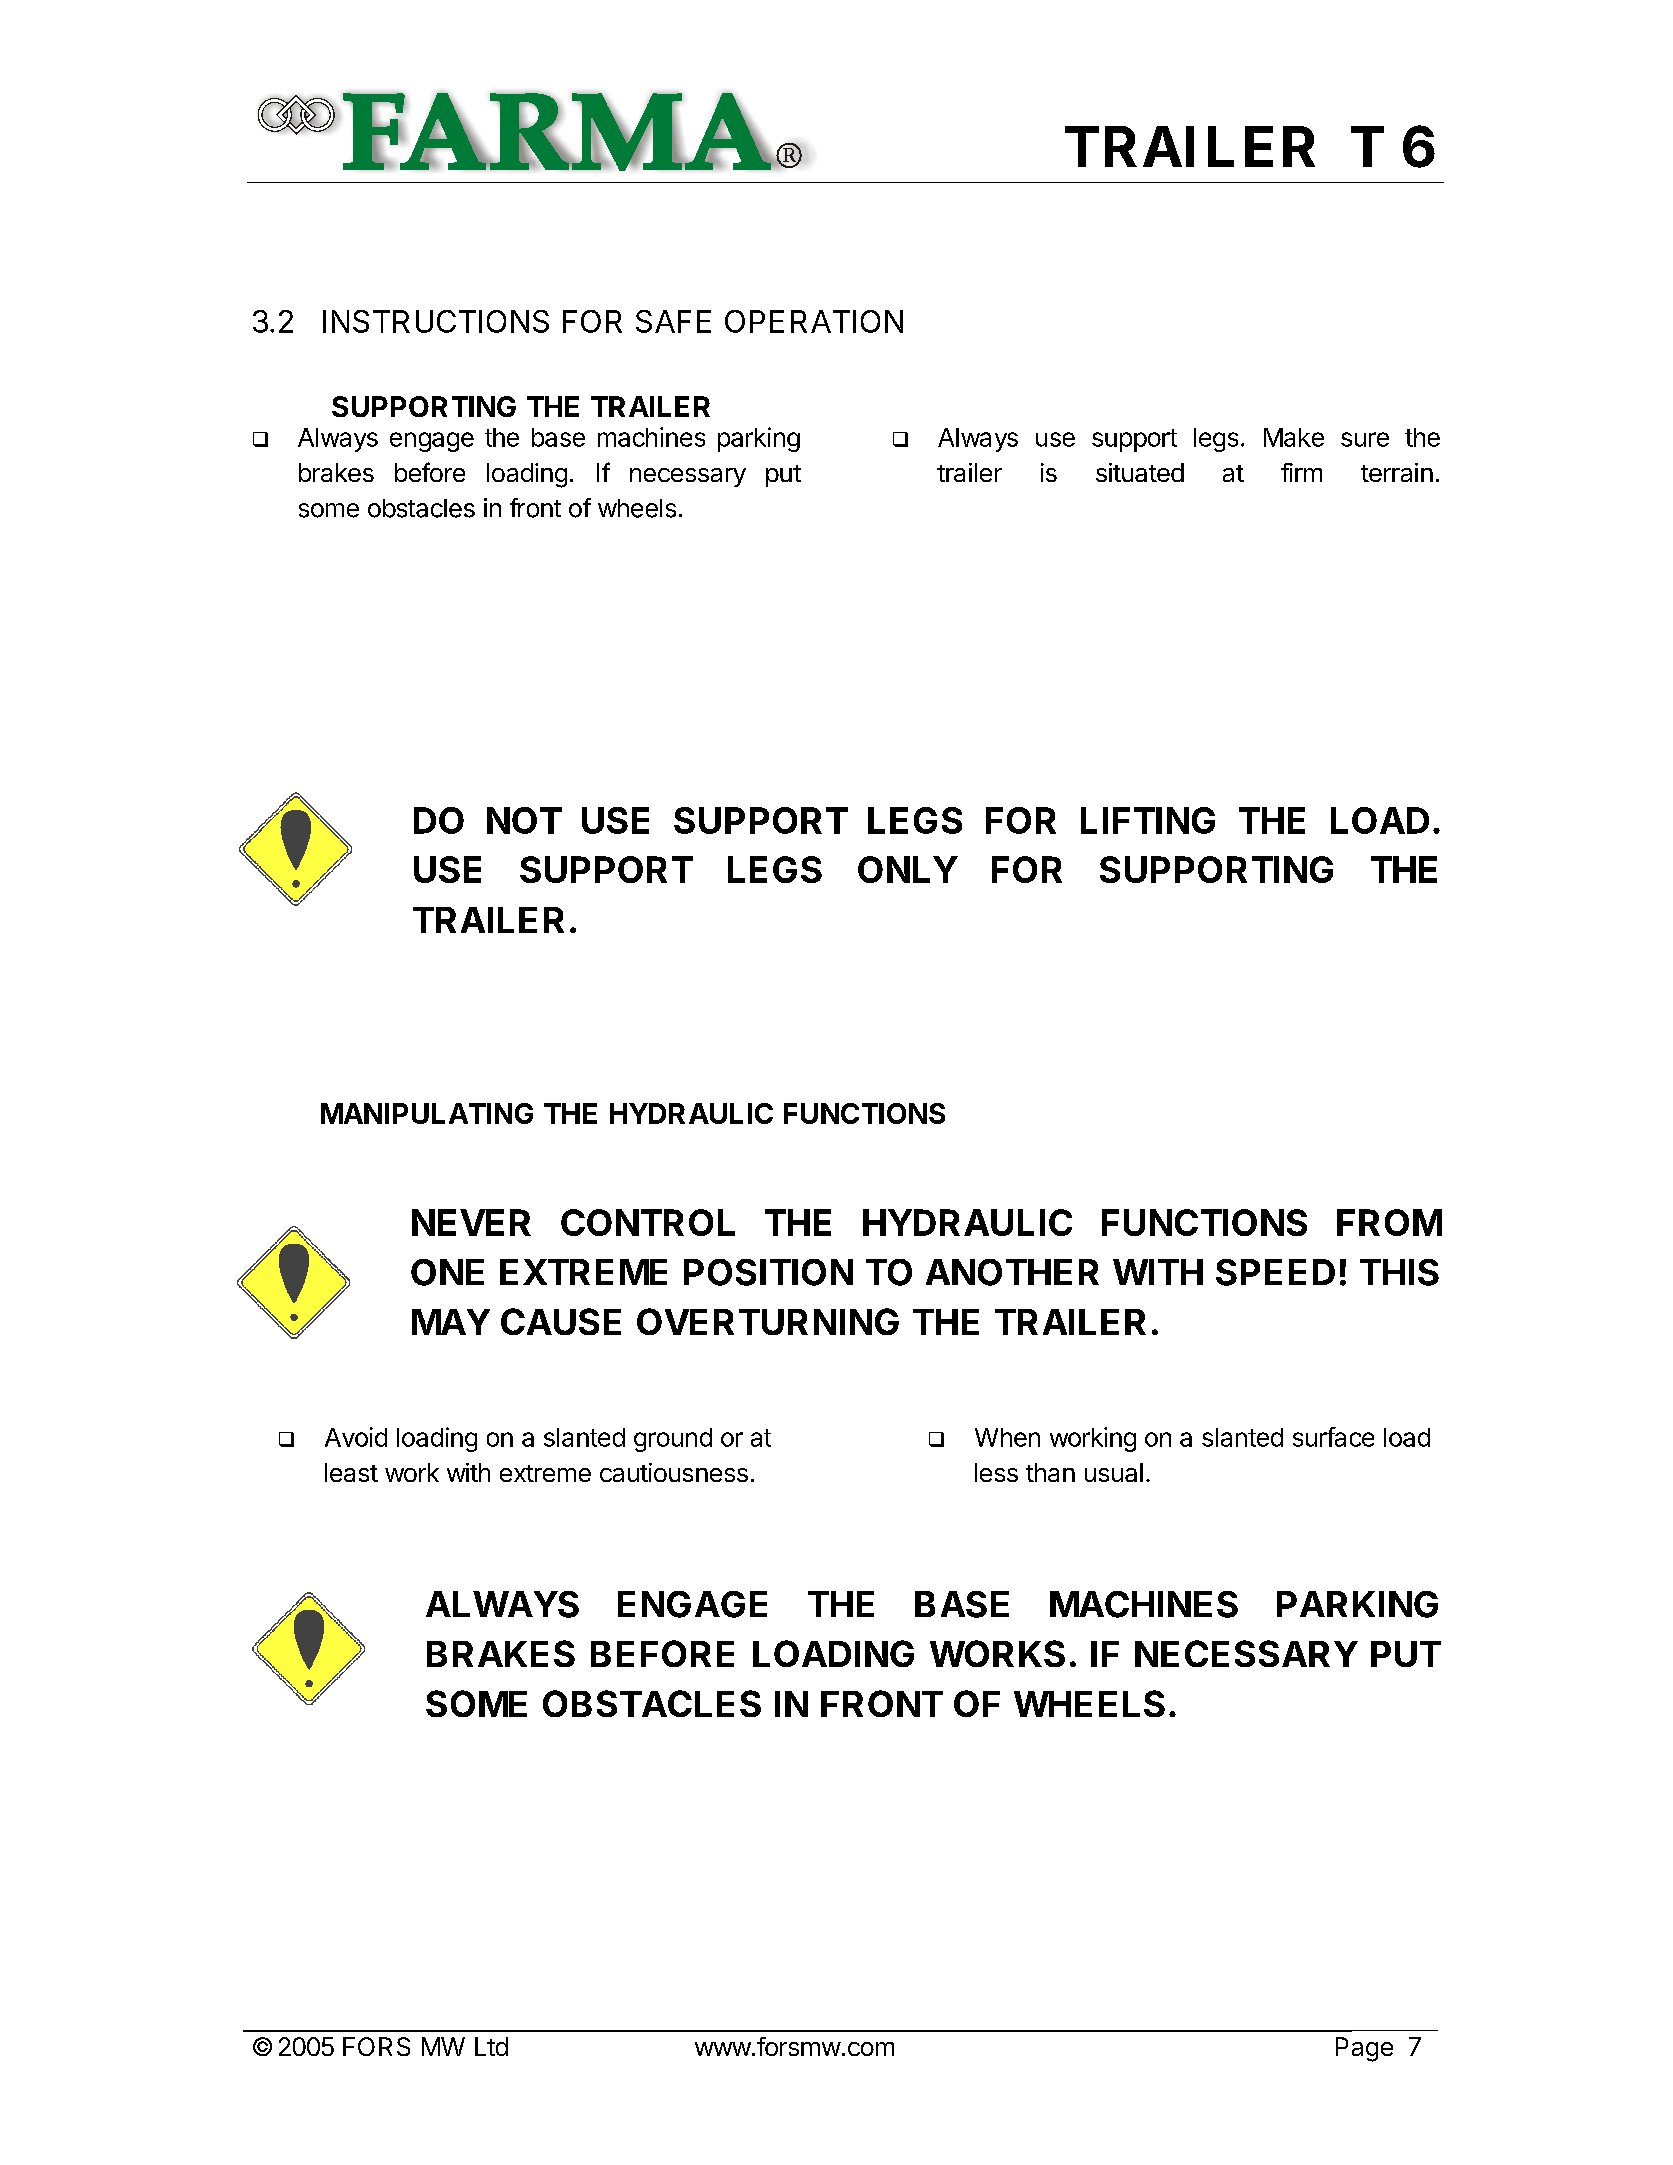 The width and height of the screenshot is (1673, 2165). I want to click on Make, so click(1294, 437).
